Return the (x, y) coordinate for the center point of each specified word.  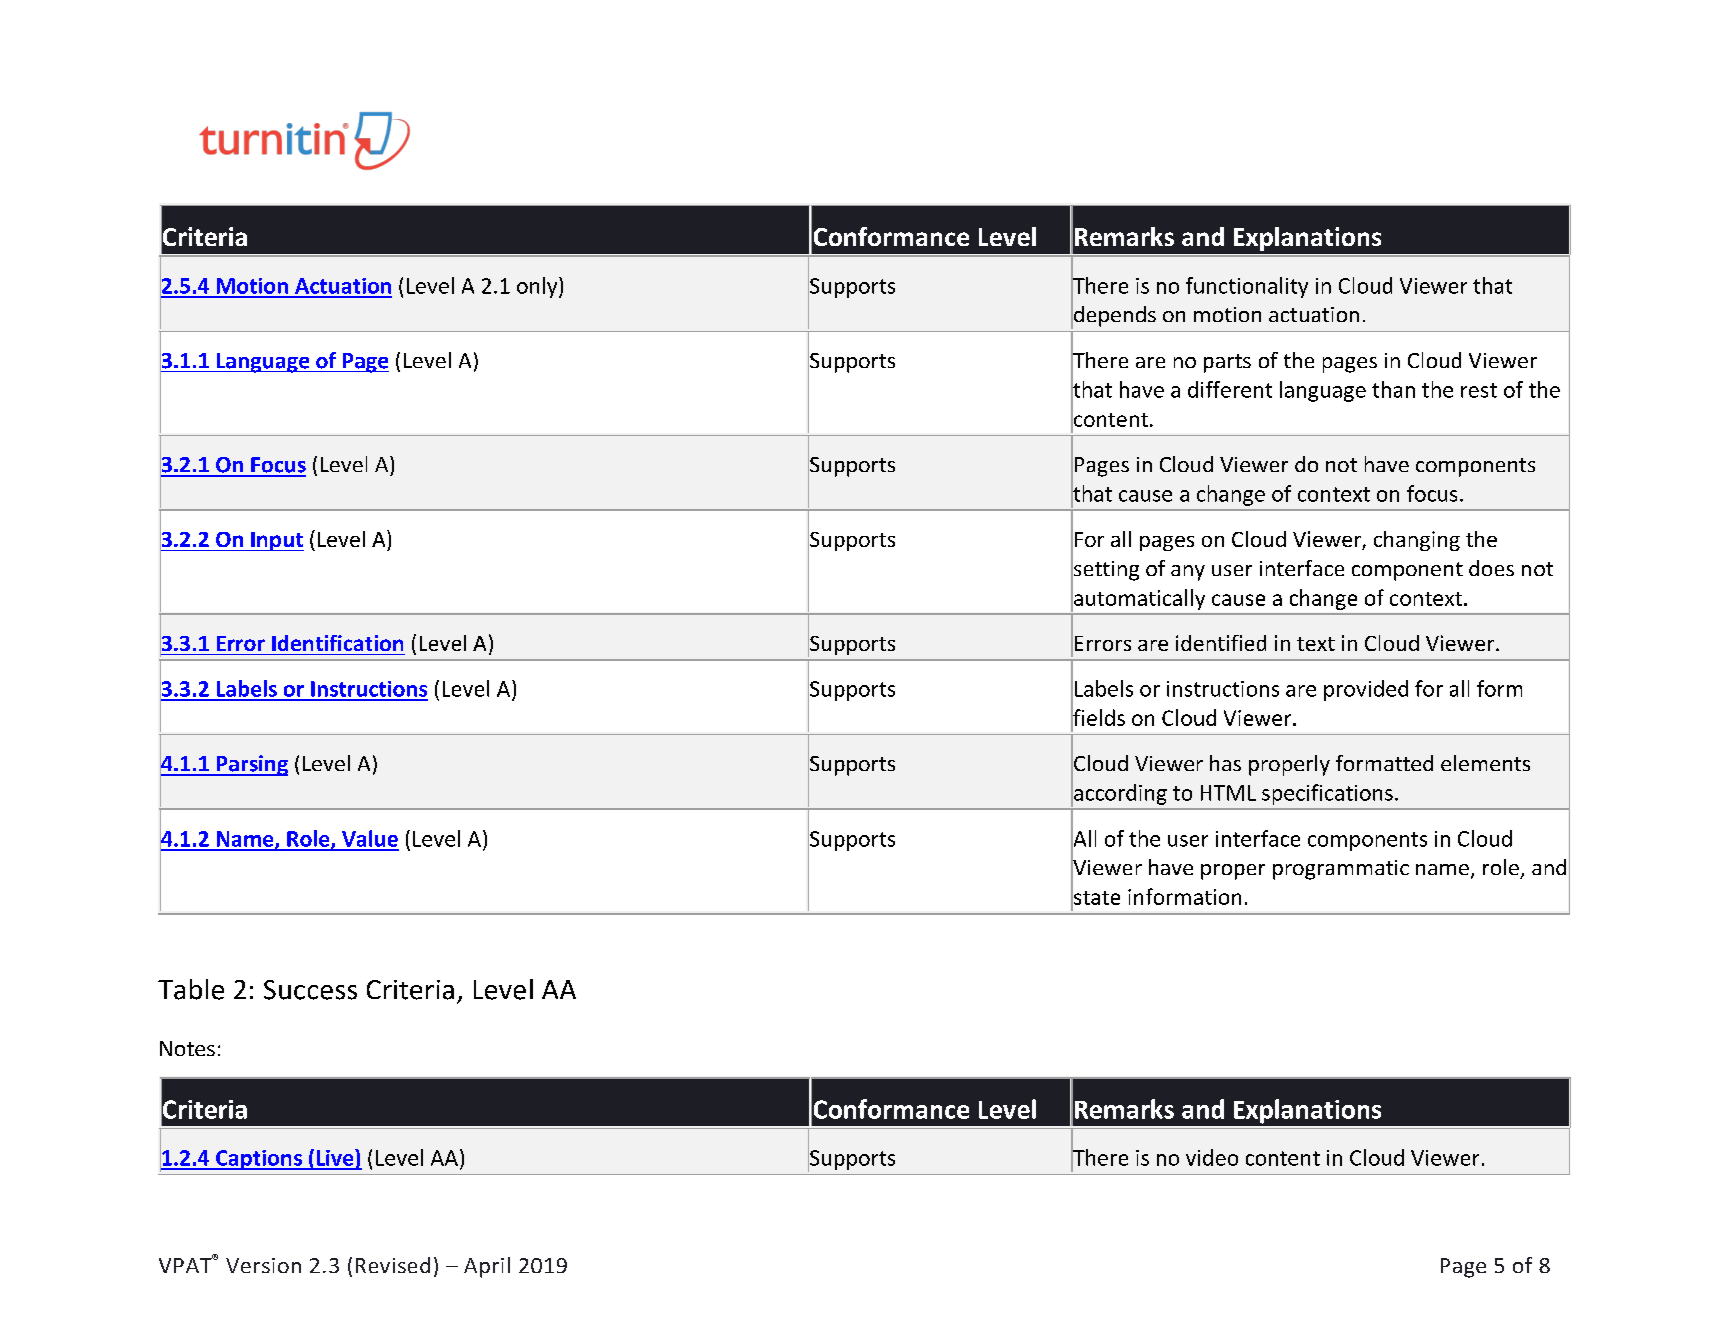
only (538, 287)
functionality (1247, 287)
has (1225, 763)
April (487, 1267)
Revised (393, 1265)
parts (1227, 363)
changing (1417, 541)
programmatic (1341, 870)
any (1188, 573)
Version (263, 1265)
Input (276, 541)
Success (310, 990)
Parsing (251, 765)
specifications (1327, 794)
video (1212, 1157)
